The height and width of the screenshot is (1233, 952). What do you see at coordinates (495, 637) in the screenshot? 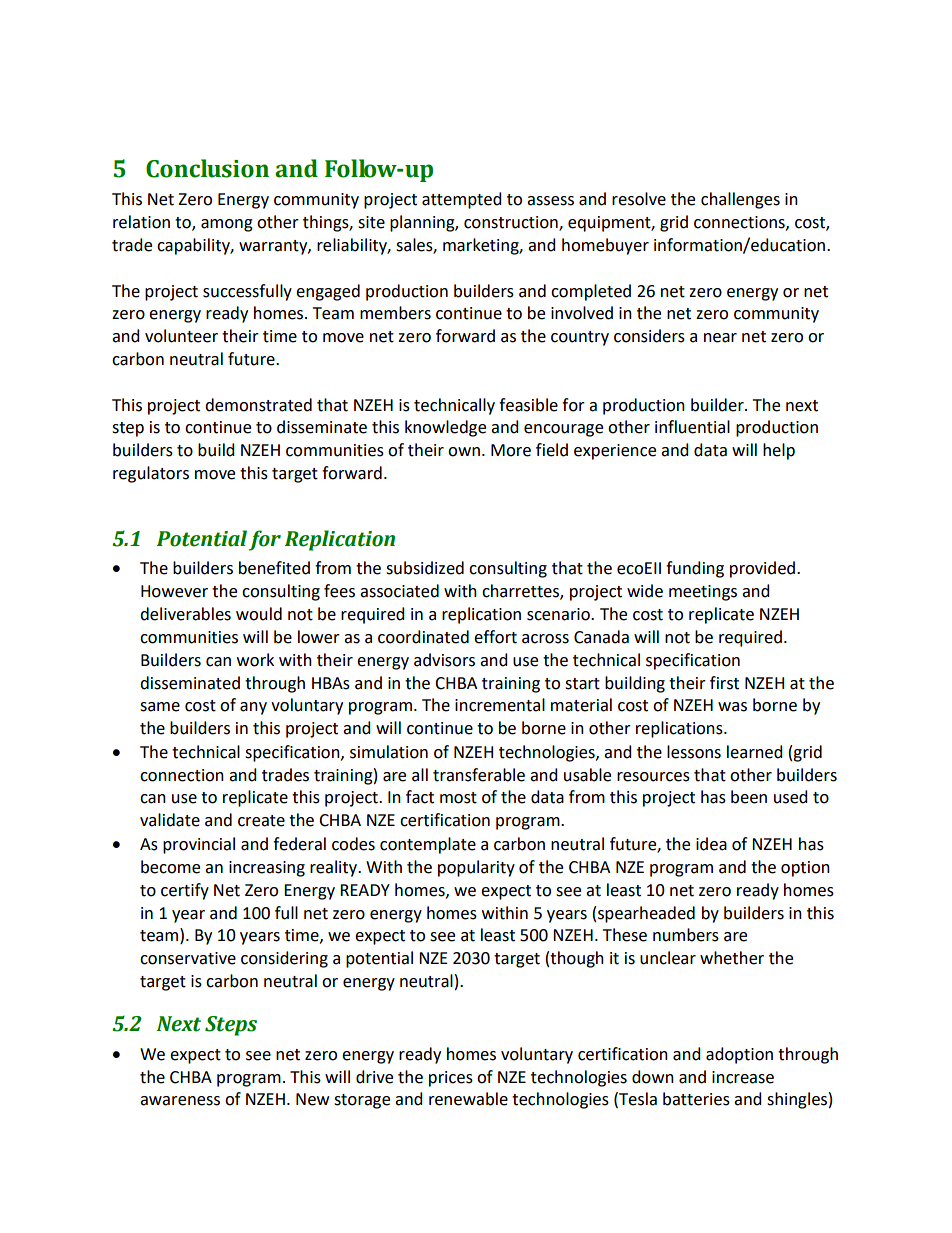
I see `effort` at bounding box center [495, 637].
